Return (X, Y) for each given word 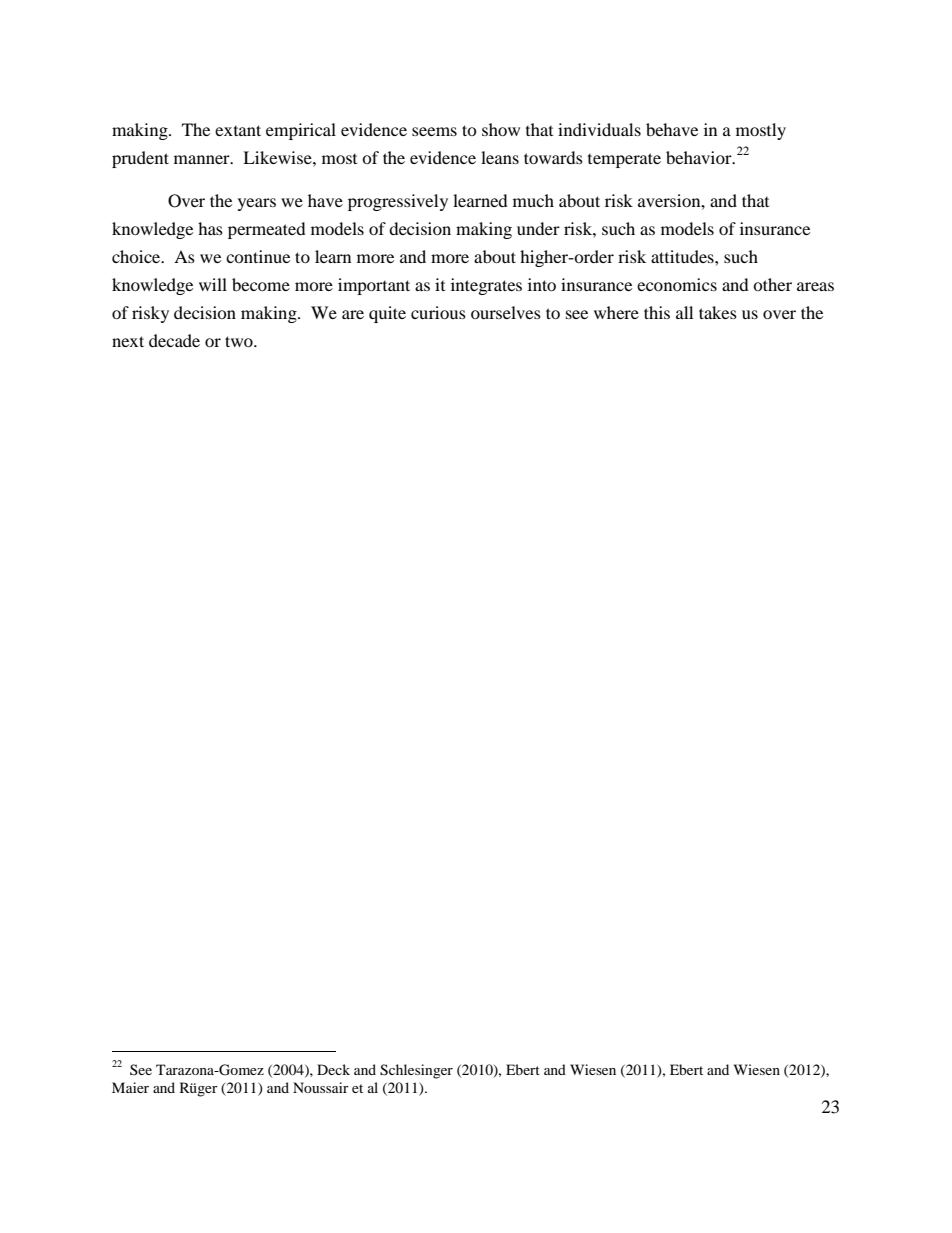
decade (174, 340)
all (684, 312)
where (616, 312)
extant (238, 130)
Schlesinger (416, 1071)
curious (438, 312)
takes (718, 312)
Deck (333, 1069)
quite (387, 314)
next (128, 341)
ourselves (506, 312)
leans (500, 157)
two (240, 341)
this (657, 312)
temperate (624, 160)
